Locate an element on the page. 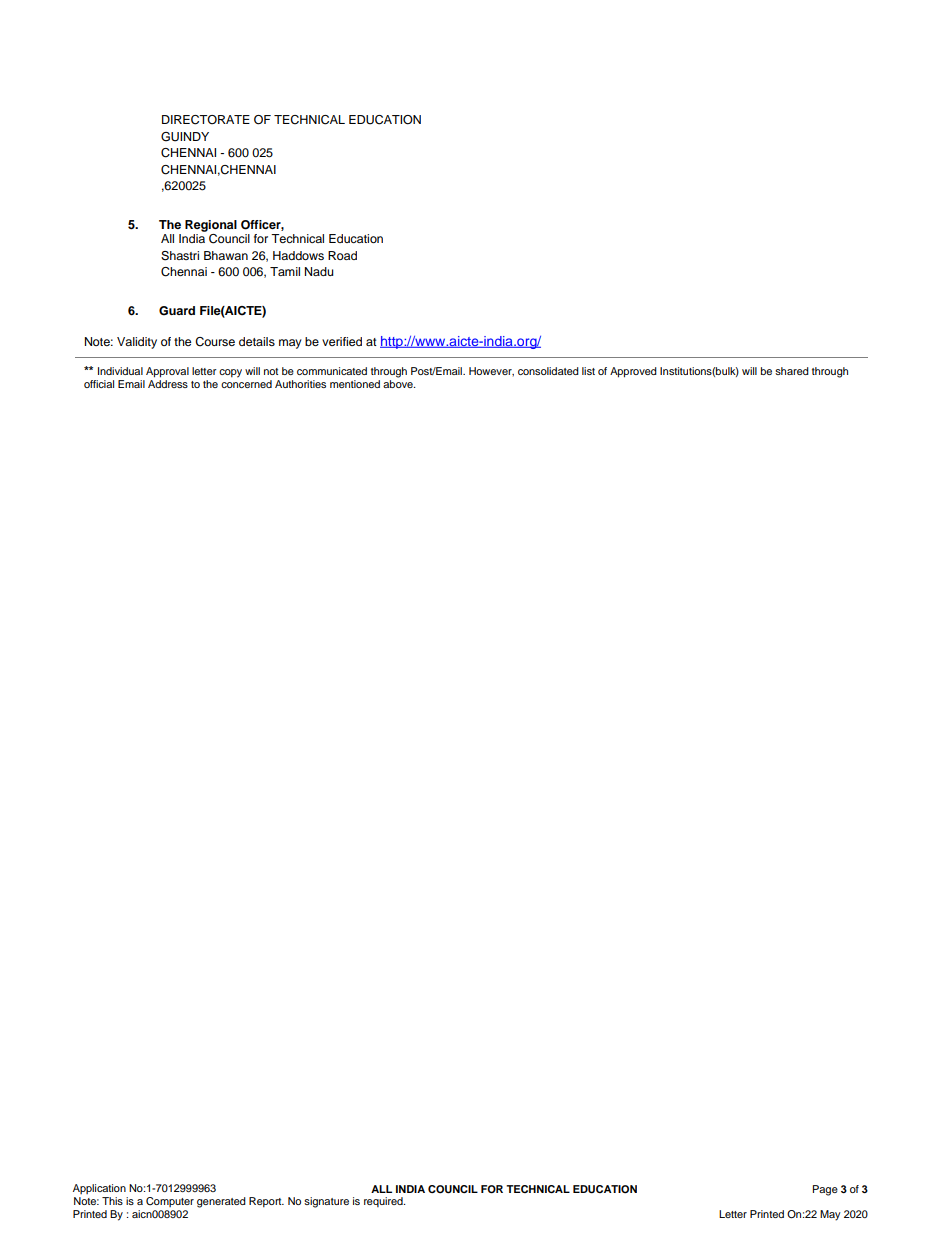 The width and height of the document is (952, 1233). required is located at coordinates (384, 1202).
